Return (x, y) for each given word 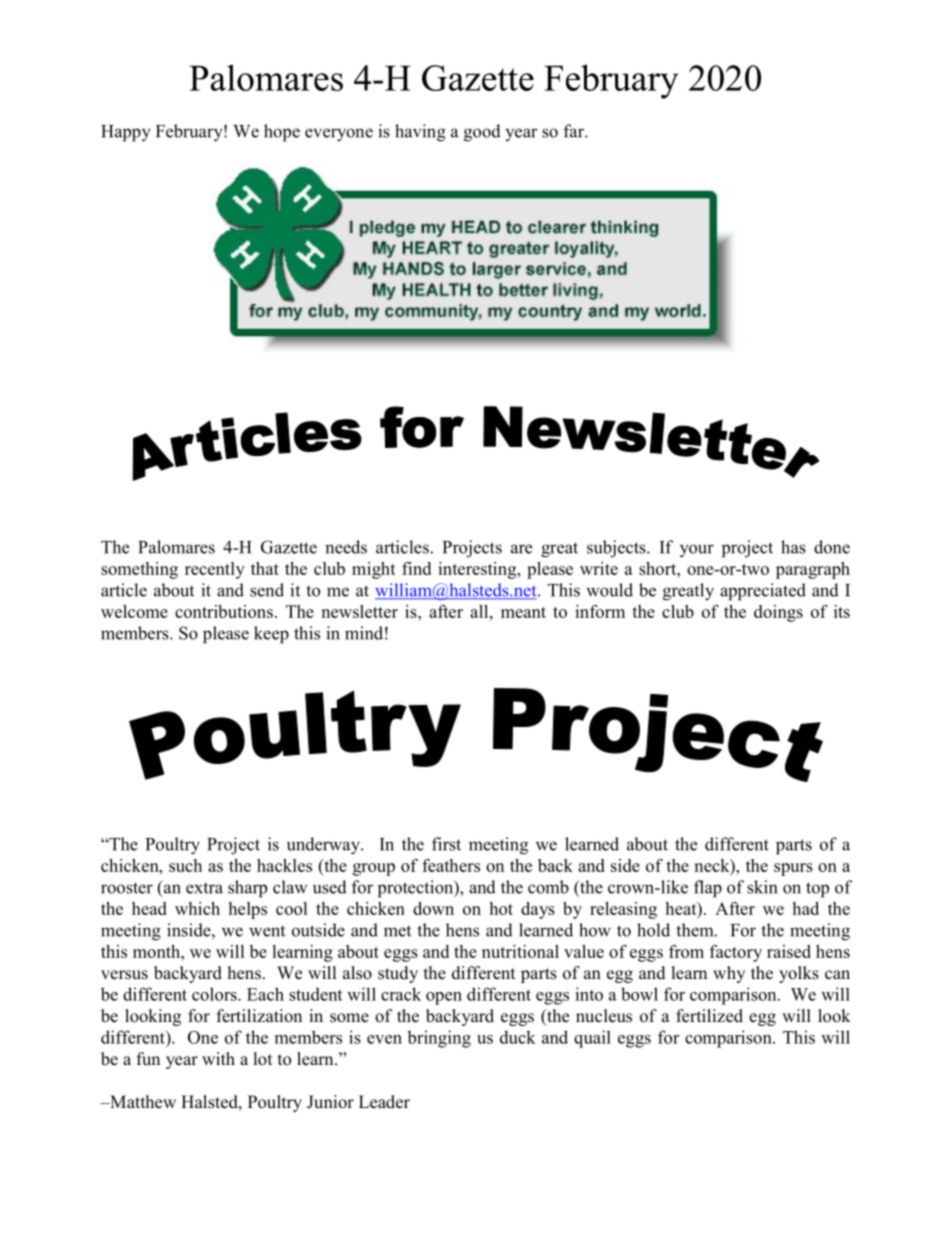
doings (778, 613)
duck (518, 1037)
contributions (224, 611)
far (575, 131)
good (482, 133)
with (218, 1058)
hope (282, 133)
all (480, 611)
